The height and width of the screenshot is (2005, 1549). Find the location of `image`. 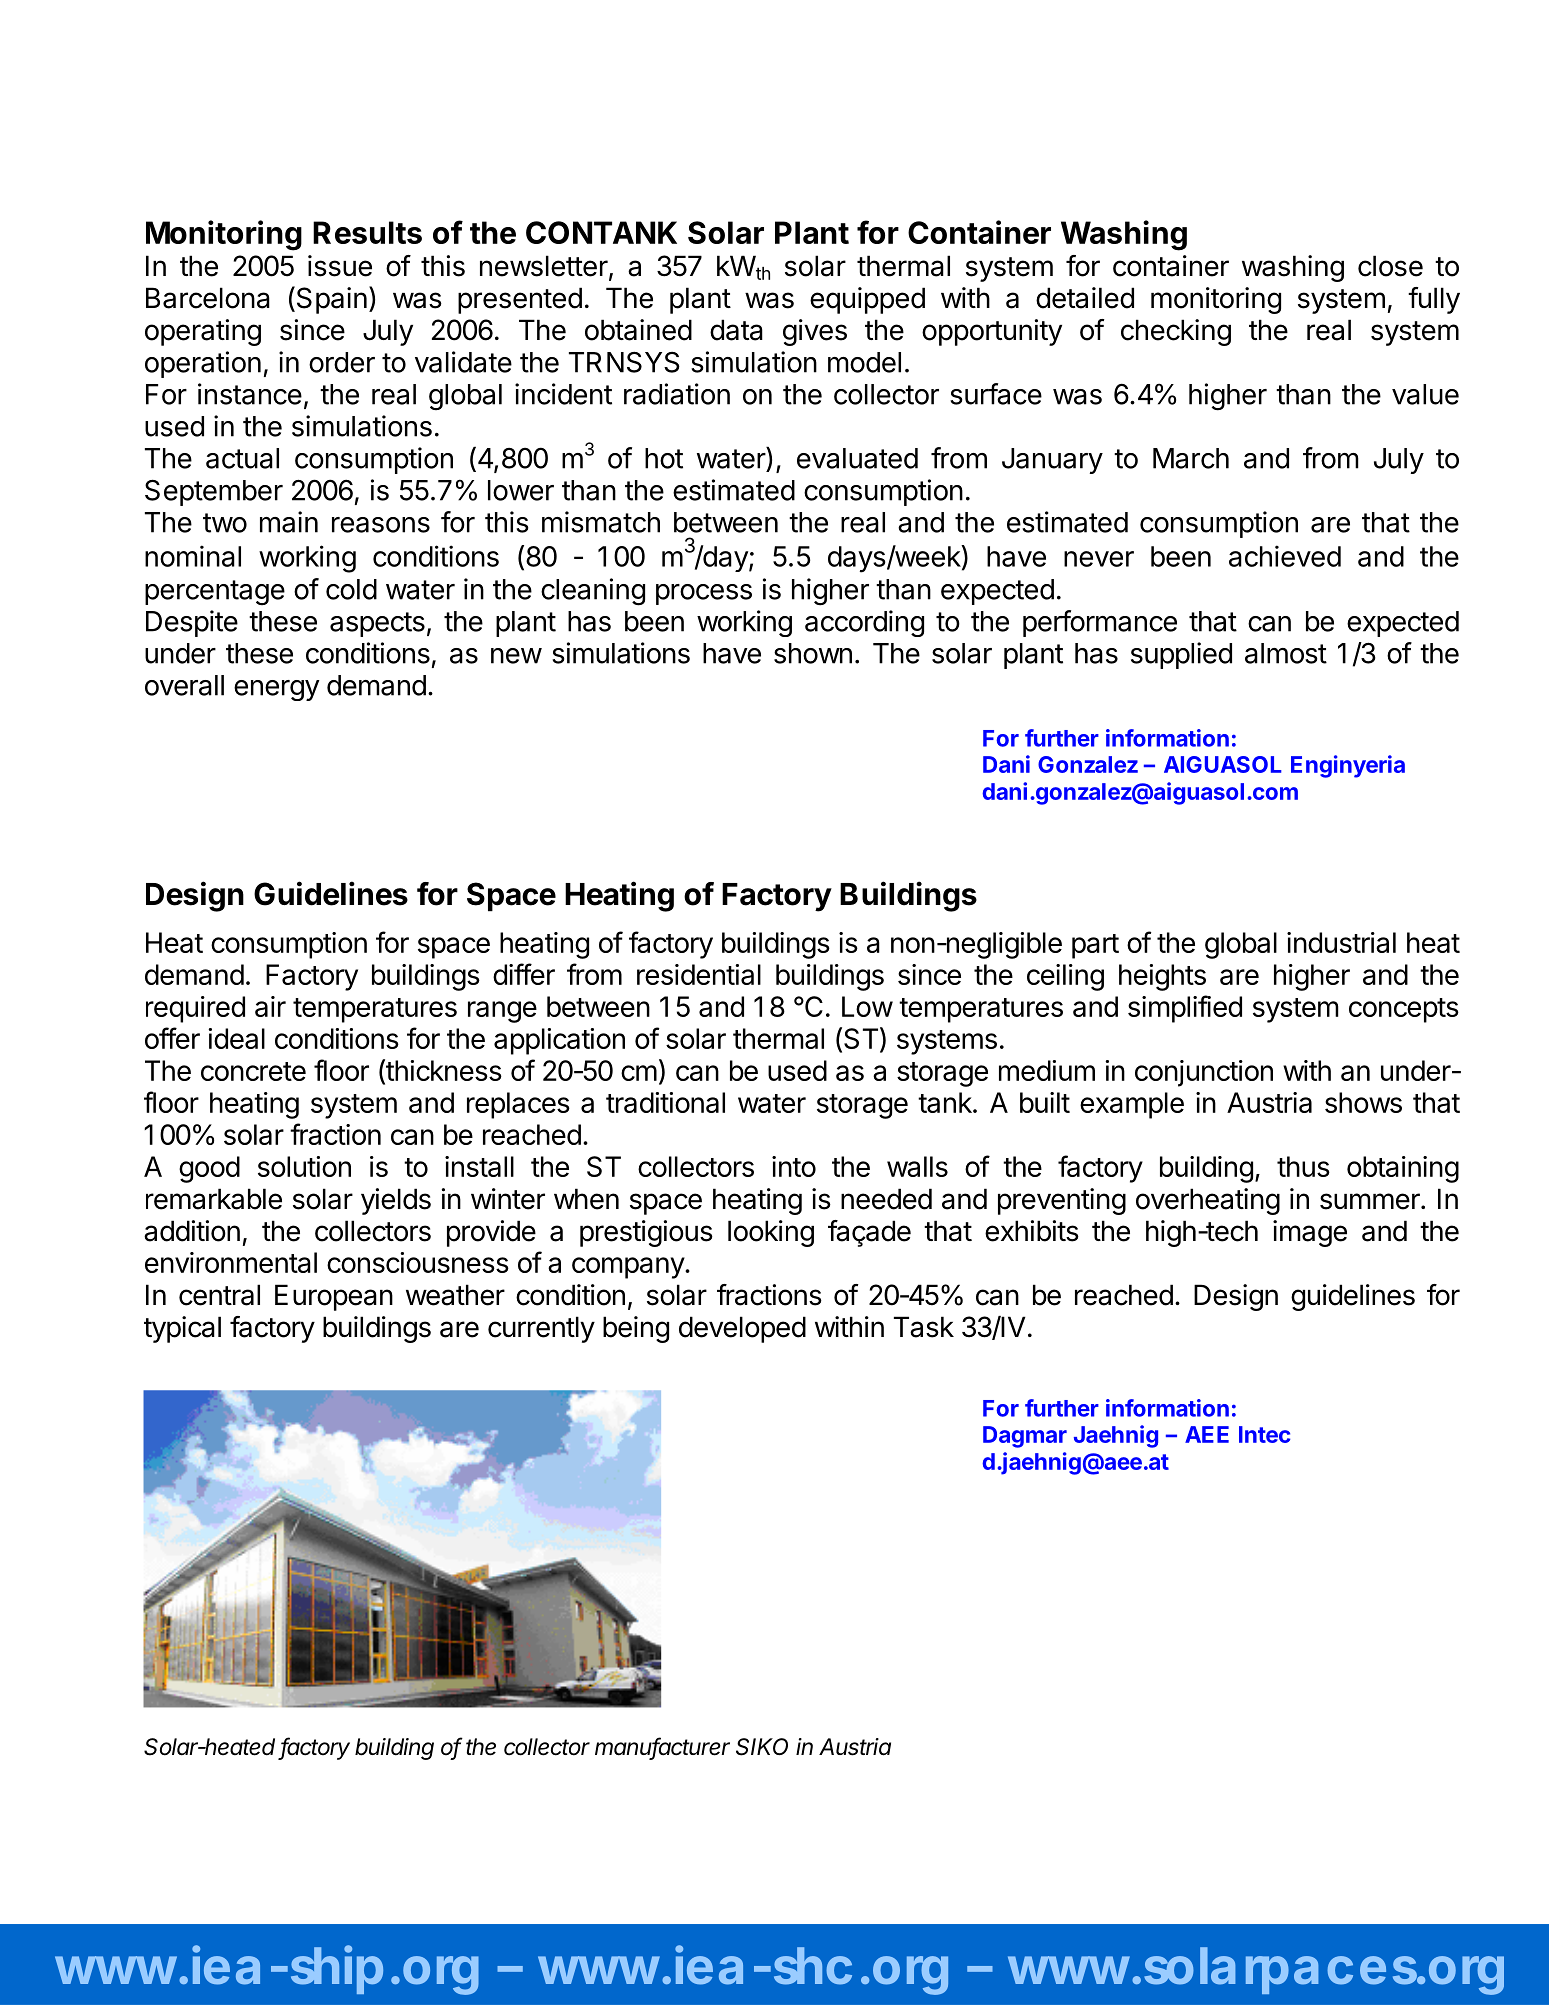

image is located at coordinates (1310, 1233).
